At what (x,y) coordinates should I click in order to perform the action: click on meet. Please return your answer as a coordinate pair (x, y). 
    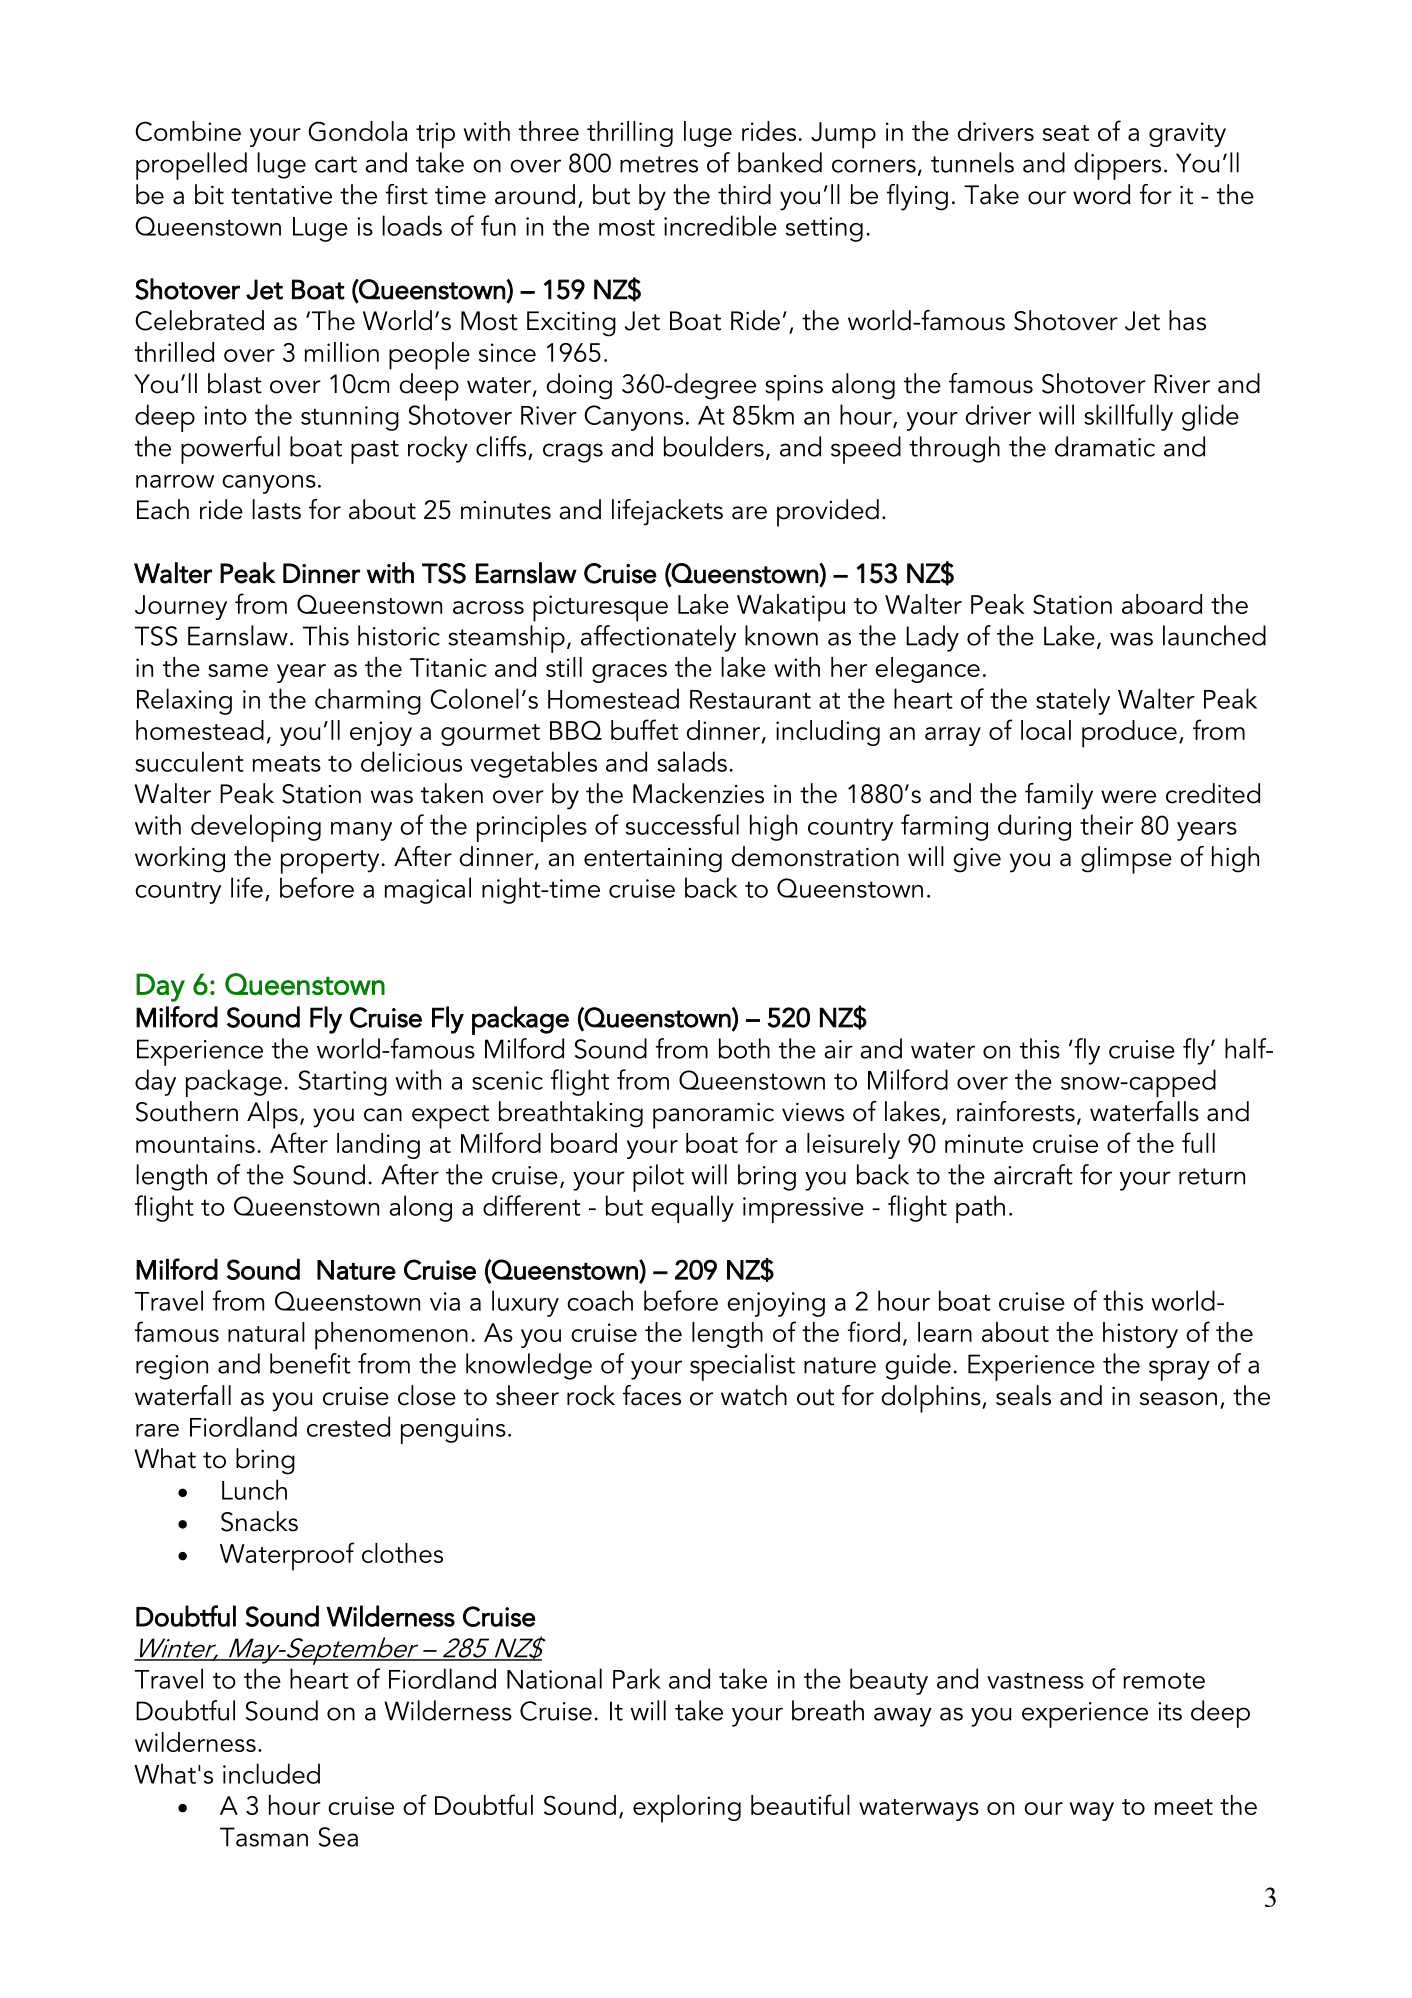
    Looking at the image, I should click on (1184, 1807).
